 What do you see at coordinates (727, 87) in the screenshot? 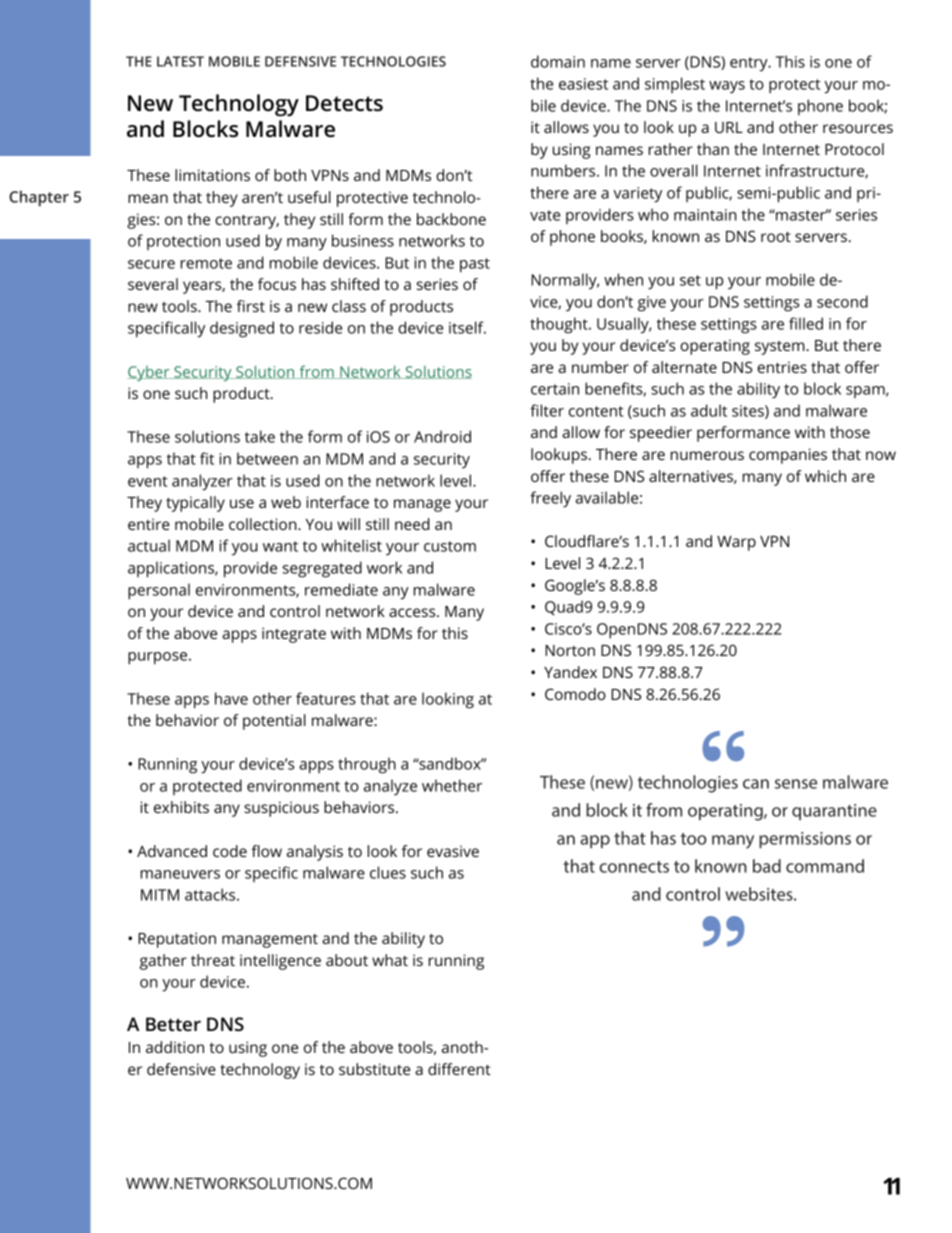
I see `ways` at bounding box center [727, 87].
